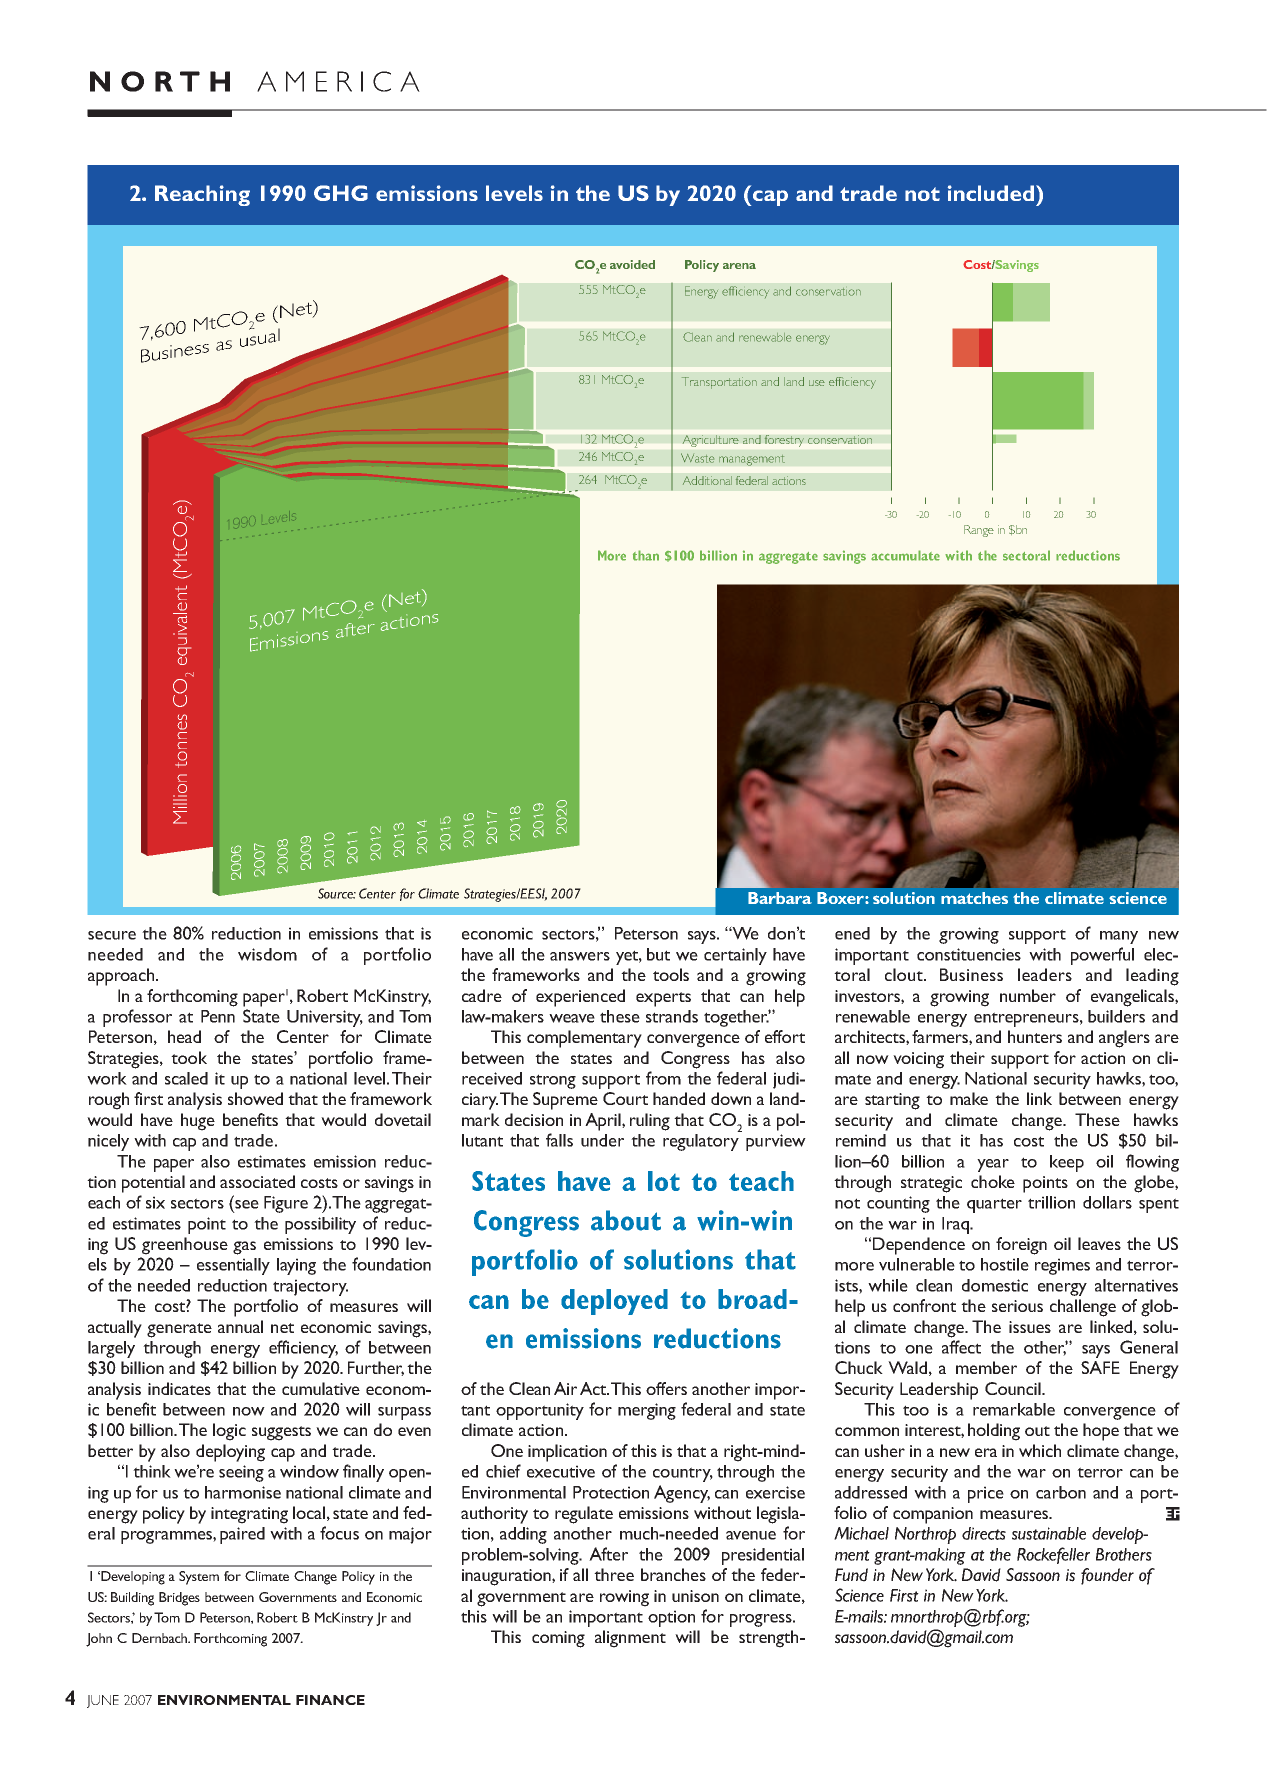  I want to click on constituencies, so click(969, 954).
